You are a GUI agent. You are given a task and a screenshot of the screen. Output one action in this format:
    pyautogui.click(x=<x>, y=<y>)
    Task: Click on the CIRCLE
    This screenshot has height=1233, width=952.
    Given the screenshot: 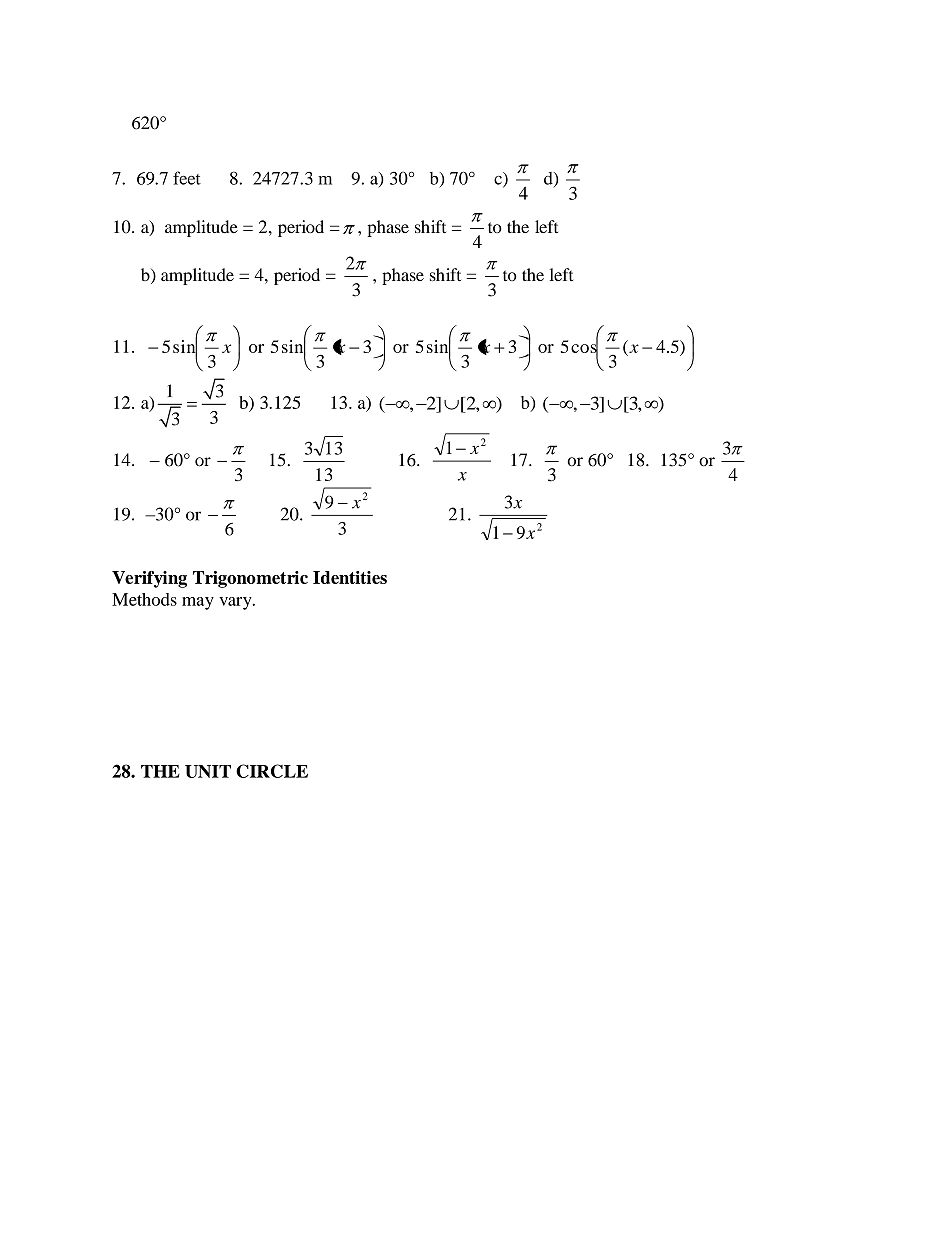 What is the action you would take?
    pyautogui.click(x=272, y=771)
